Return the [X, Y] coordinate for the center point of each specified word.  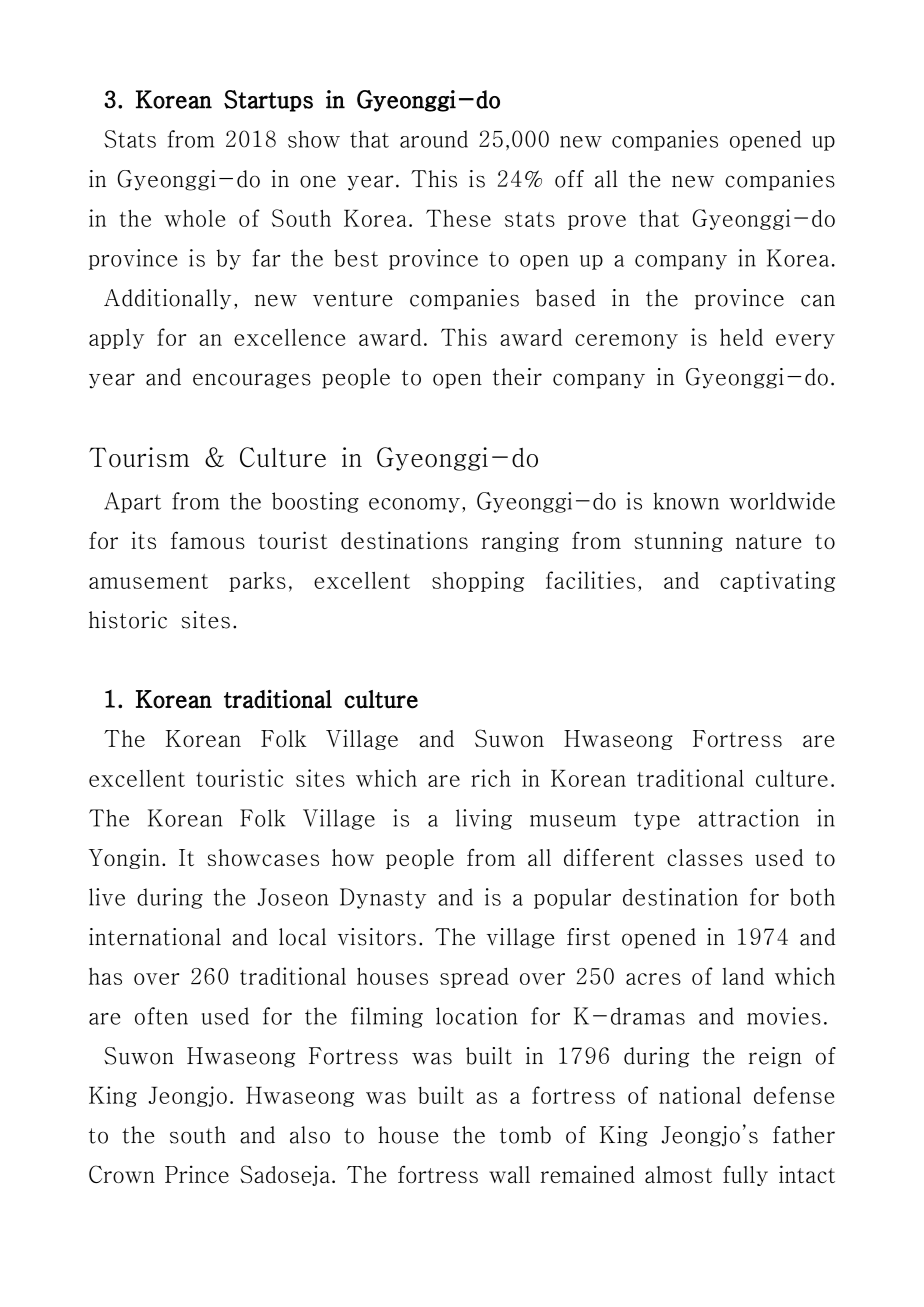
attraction [748, 818]
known [686, 501]
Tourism [139, 457]
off [569, 179]
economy [414, 505]
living [484, 819]
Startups [268, 101]
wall [509, 1174]
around [434, 139]
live [107, 897]
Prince [197, 1174]
